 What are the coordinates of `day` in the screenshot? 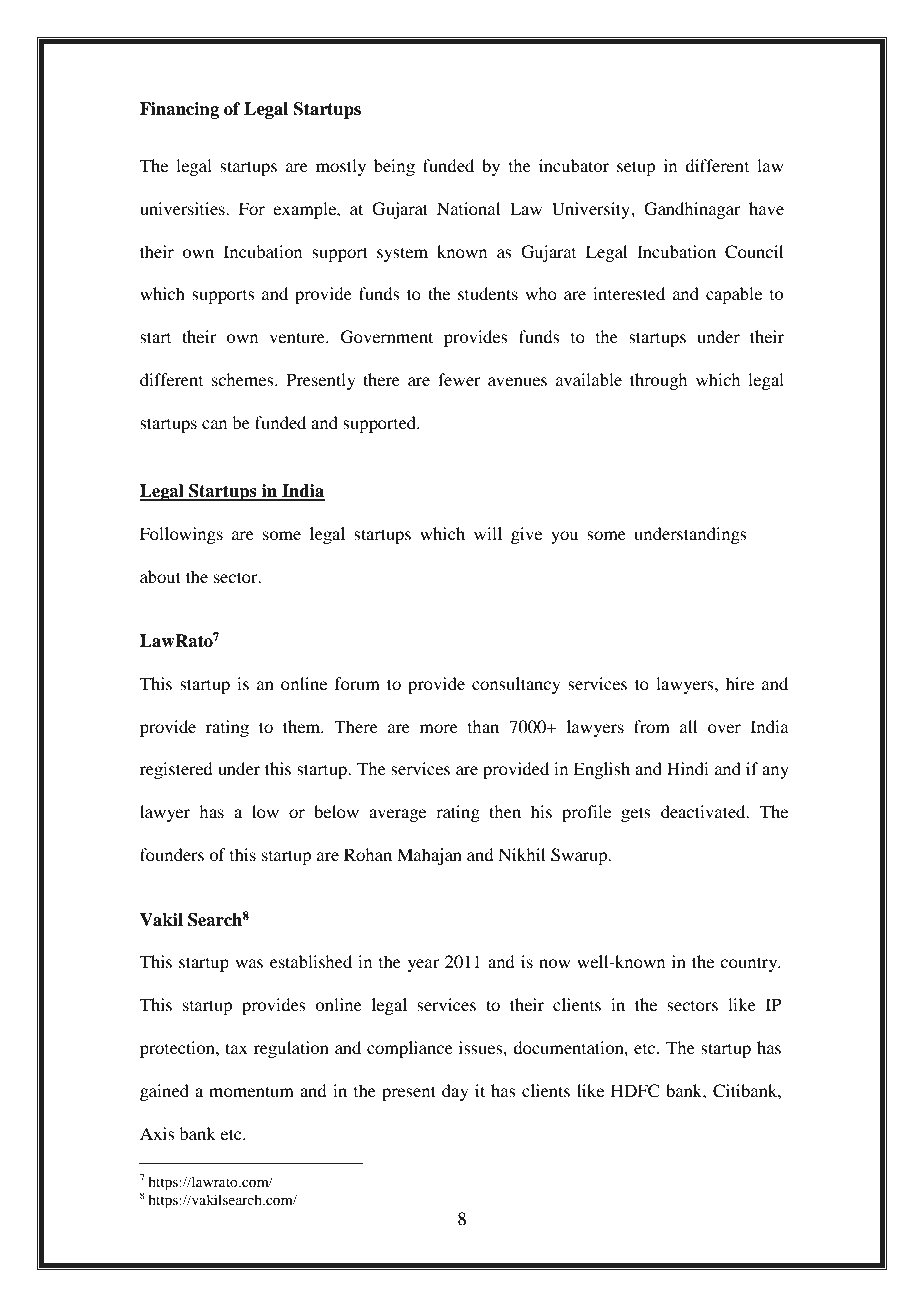 It's located at (455, 1092).
